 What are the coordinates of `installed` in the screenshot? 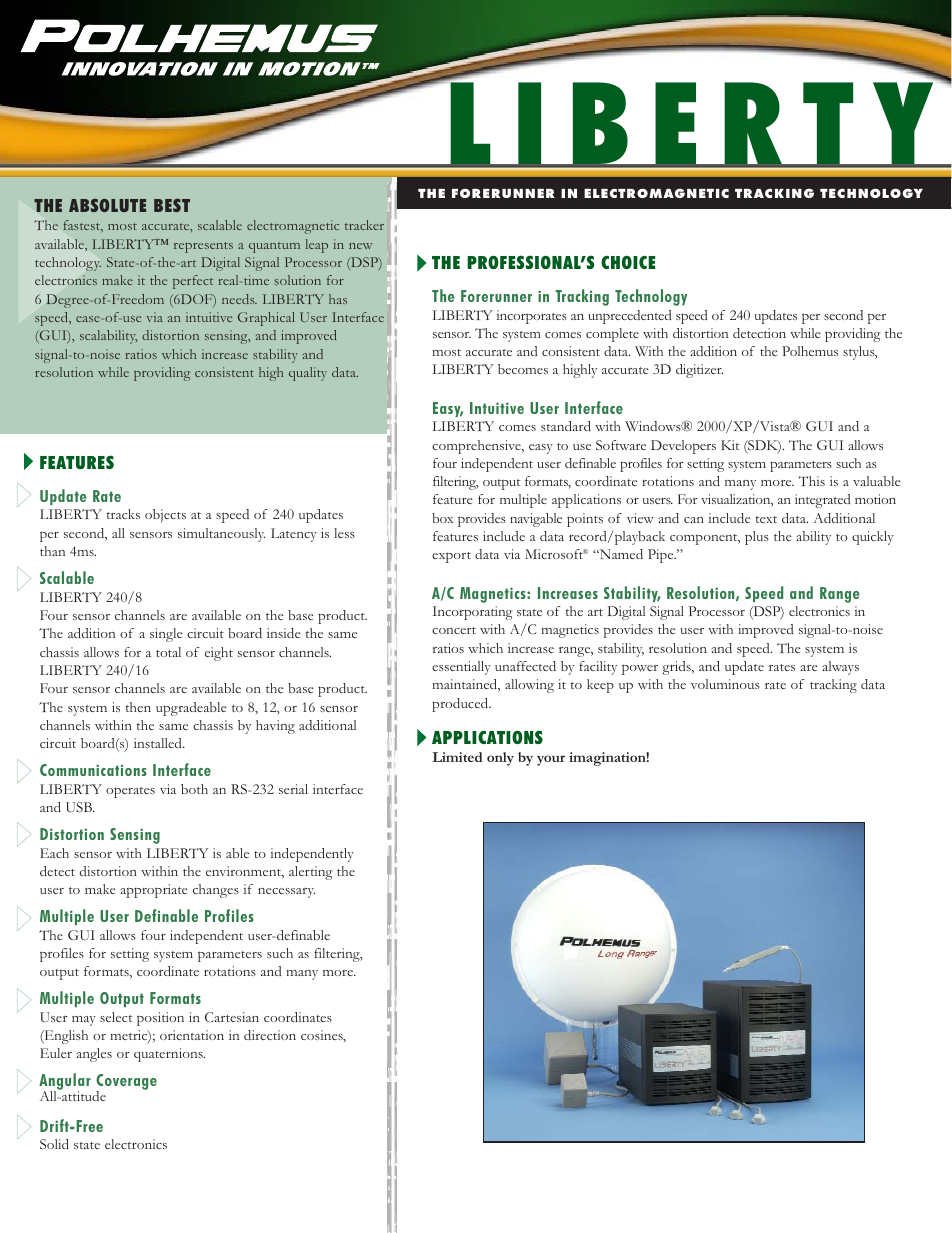 It's located at (159, 743).
